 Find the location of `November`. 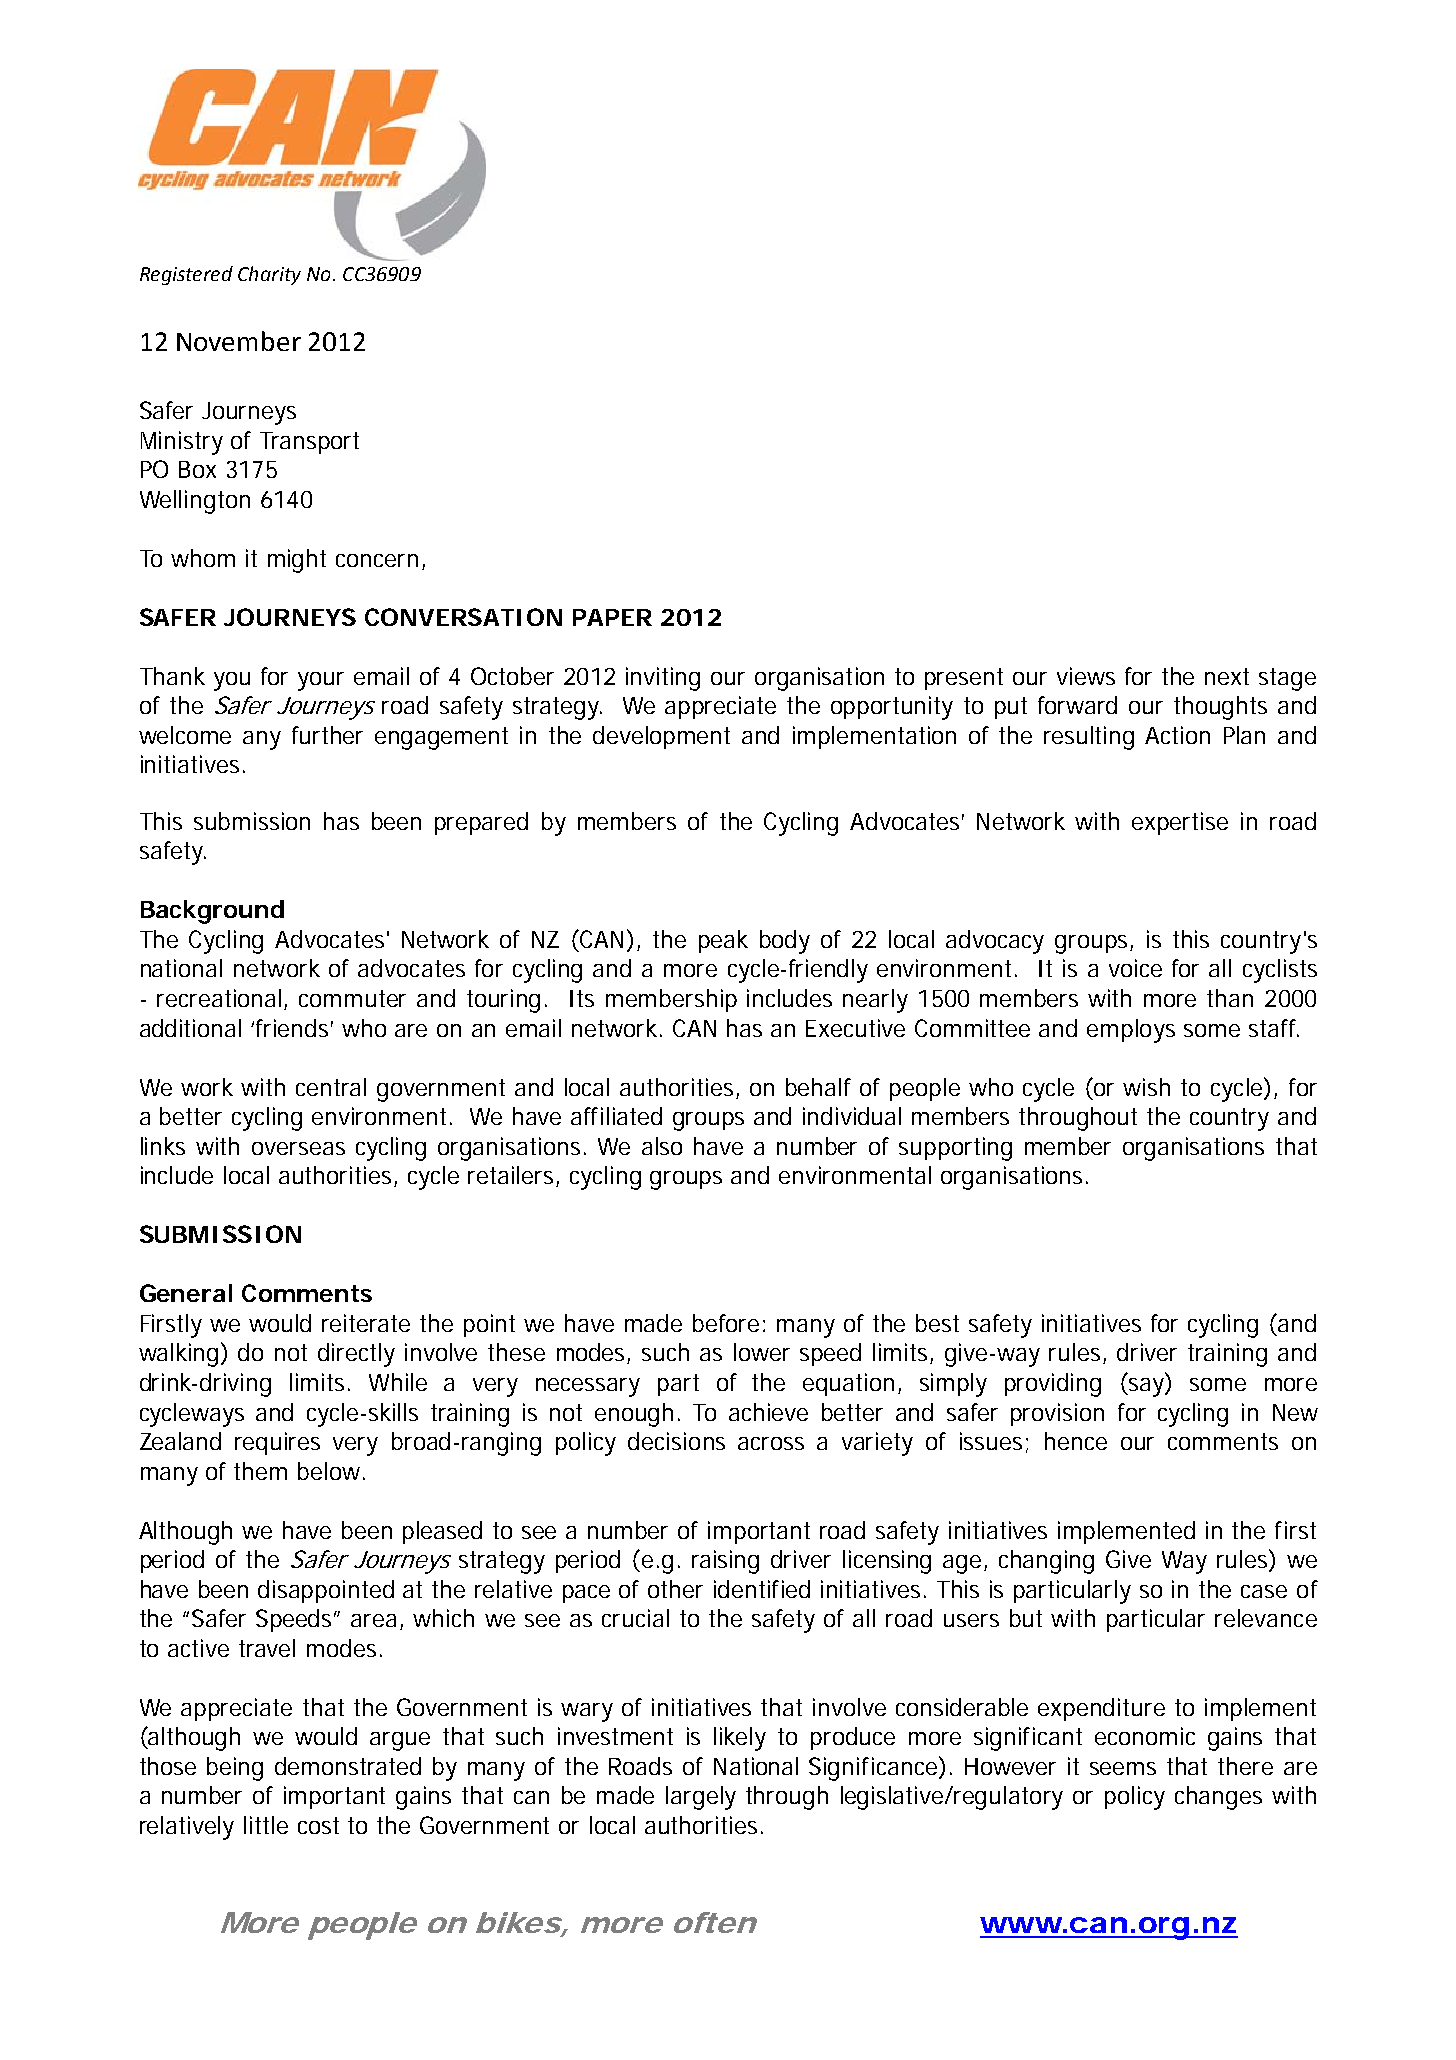

November is located at coordinates (239, 341).
